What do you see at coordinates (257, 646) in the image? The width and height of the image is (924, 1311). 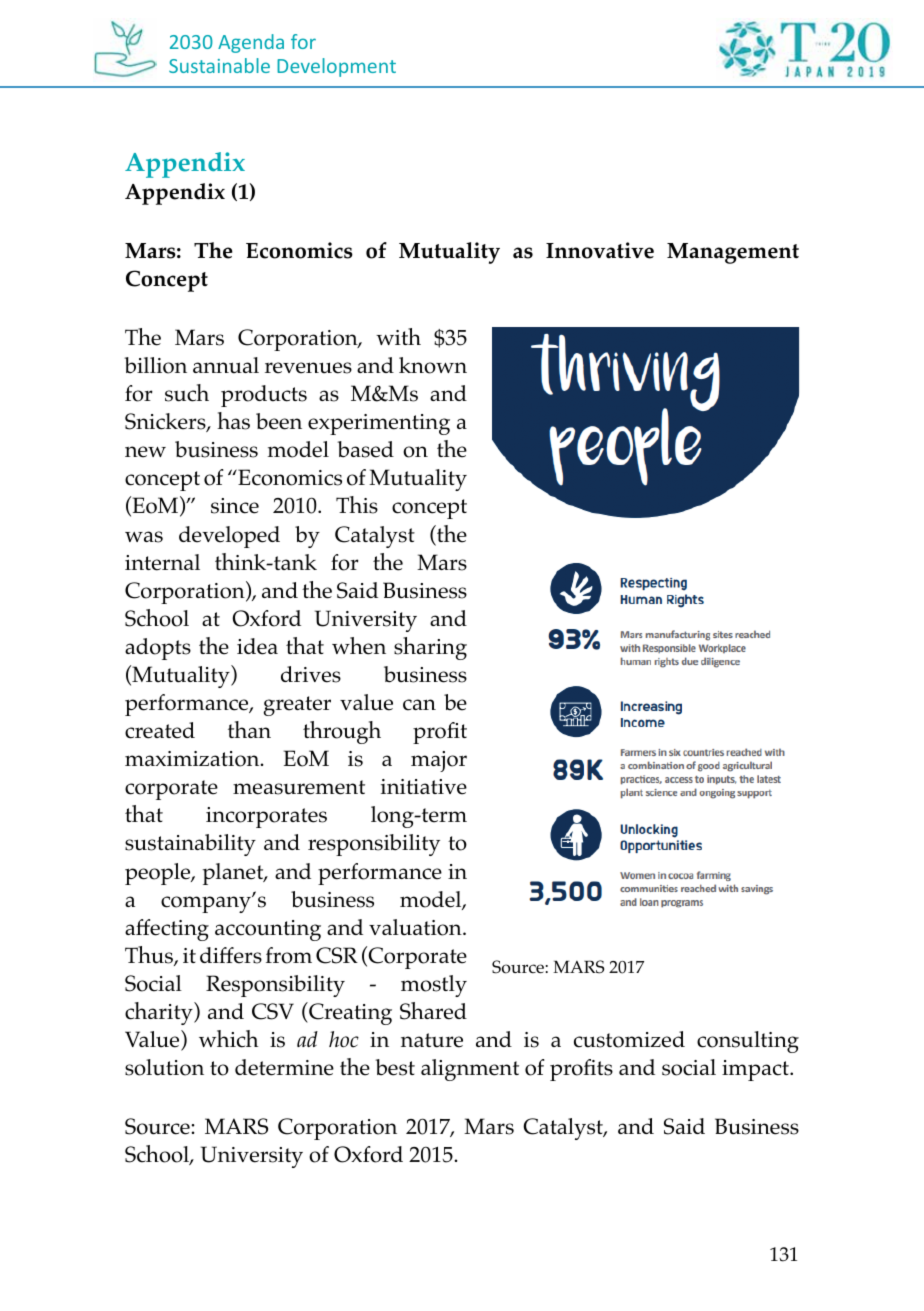 I see `idea` at bounding box center [257, 646].
